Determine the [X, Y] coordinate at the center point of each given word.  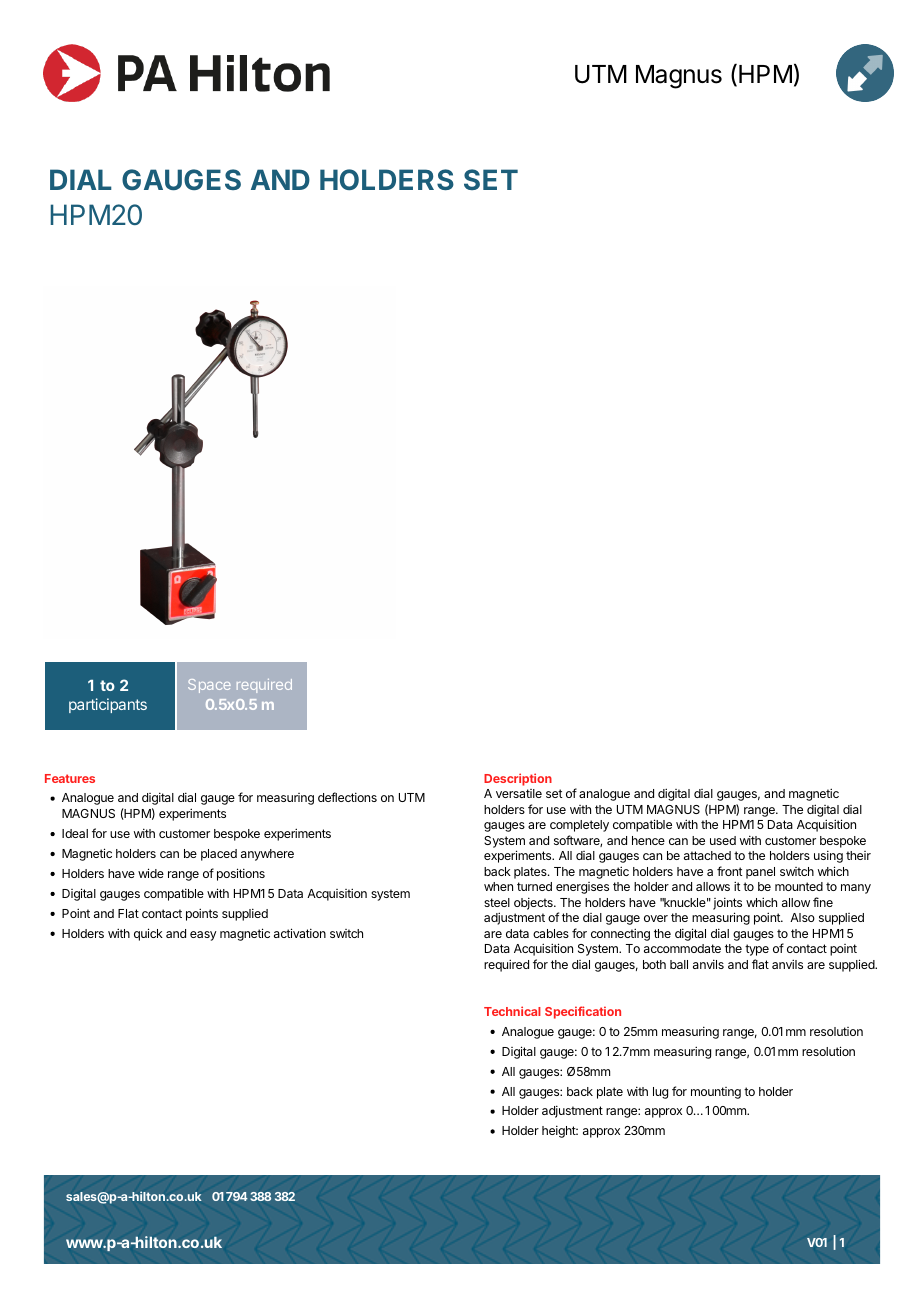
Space [209, 686]
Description [518, 779]
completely [579, 826]
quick [148, 934]
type [757, 950]
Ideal [75, 833]
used [723, 840]
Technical [512, 1011]
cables [551, 933]
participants [108, 705]
